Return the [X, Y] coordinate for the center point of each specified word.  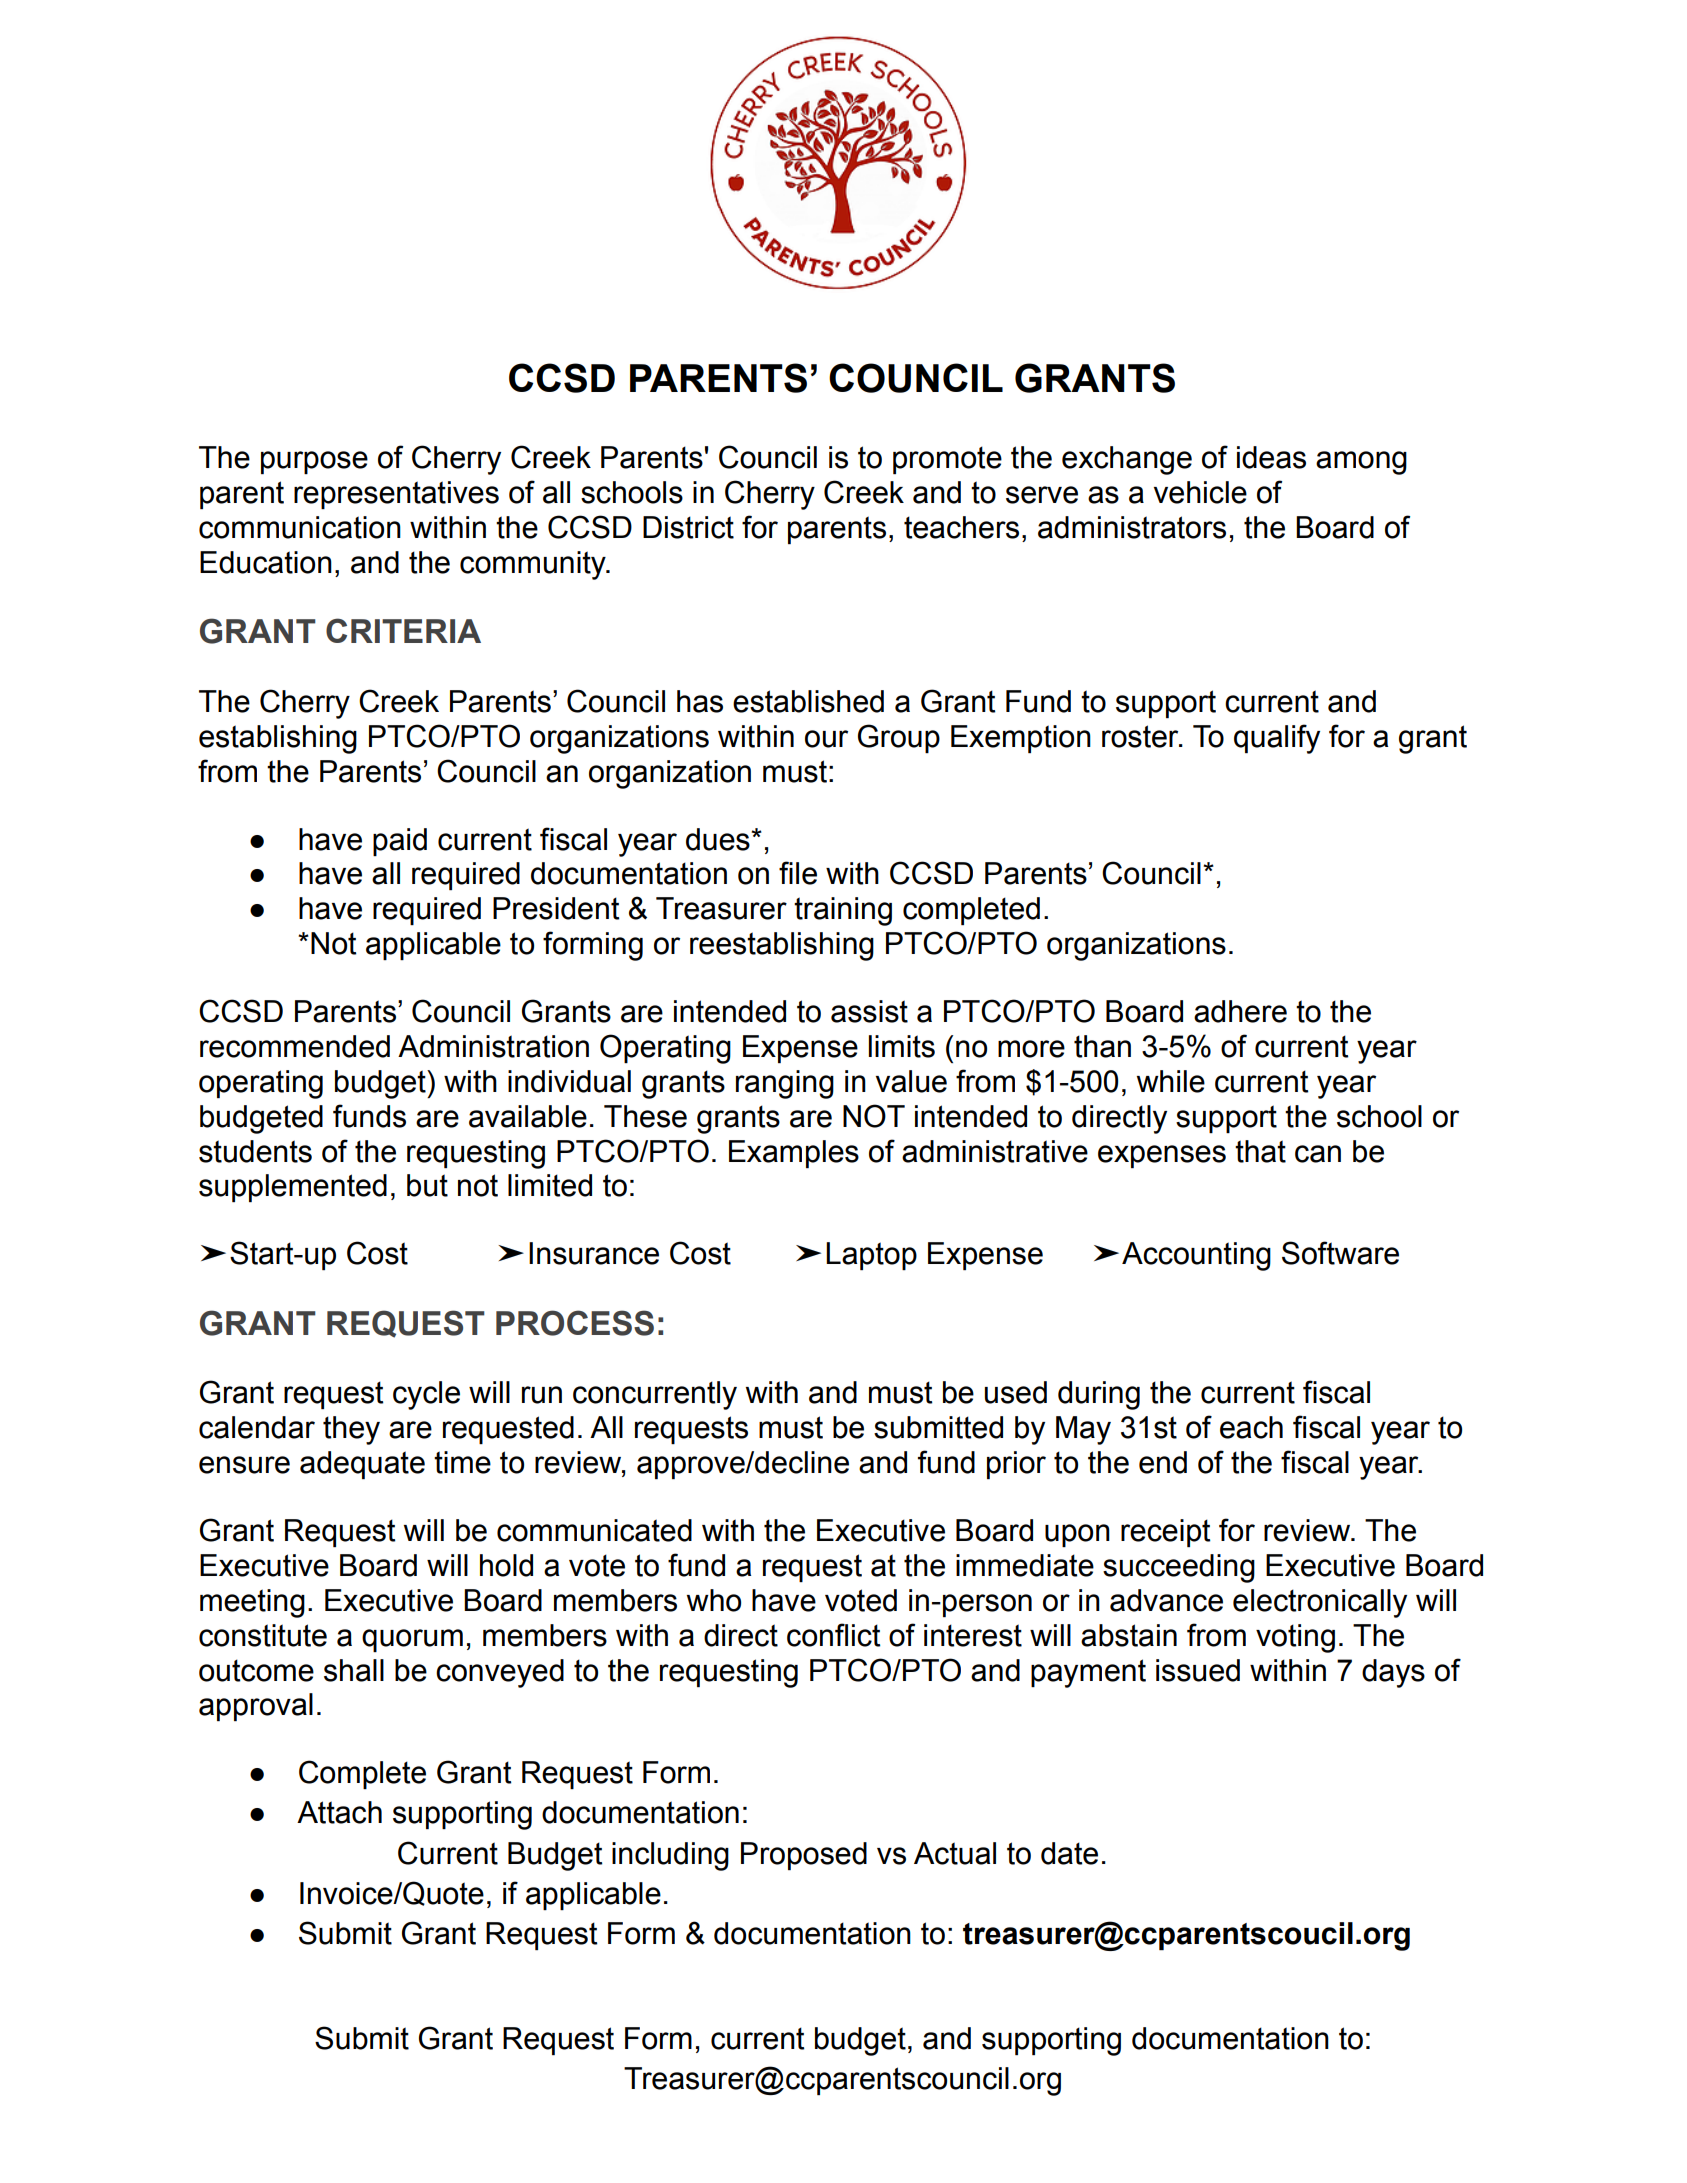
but [427, 1185]
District [688, 527]
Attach [339, 1812]
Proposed [804, 1856]
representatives [396, 495]
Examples [794, 1154]
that [1260, 1151]
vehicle [1200, 492]
